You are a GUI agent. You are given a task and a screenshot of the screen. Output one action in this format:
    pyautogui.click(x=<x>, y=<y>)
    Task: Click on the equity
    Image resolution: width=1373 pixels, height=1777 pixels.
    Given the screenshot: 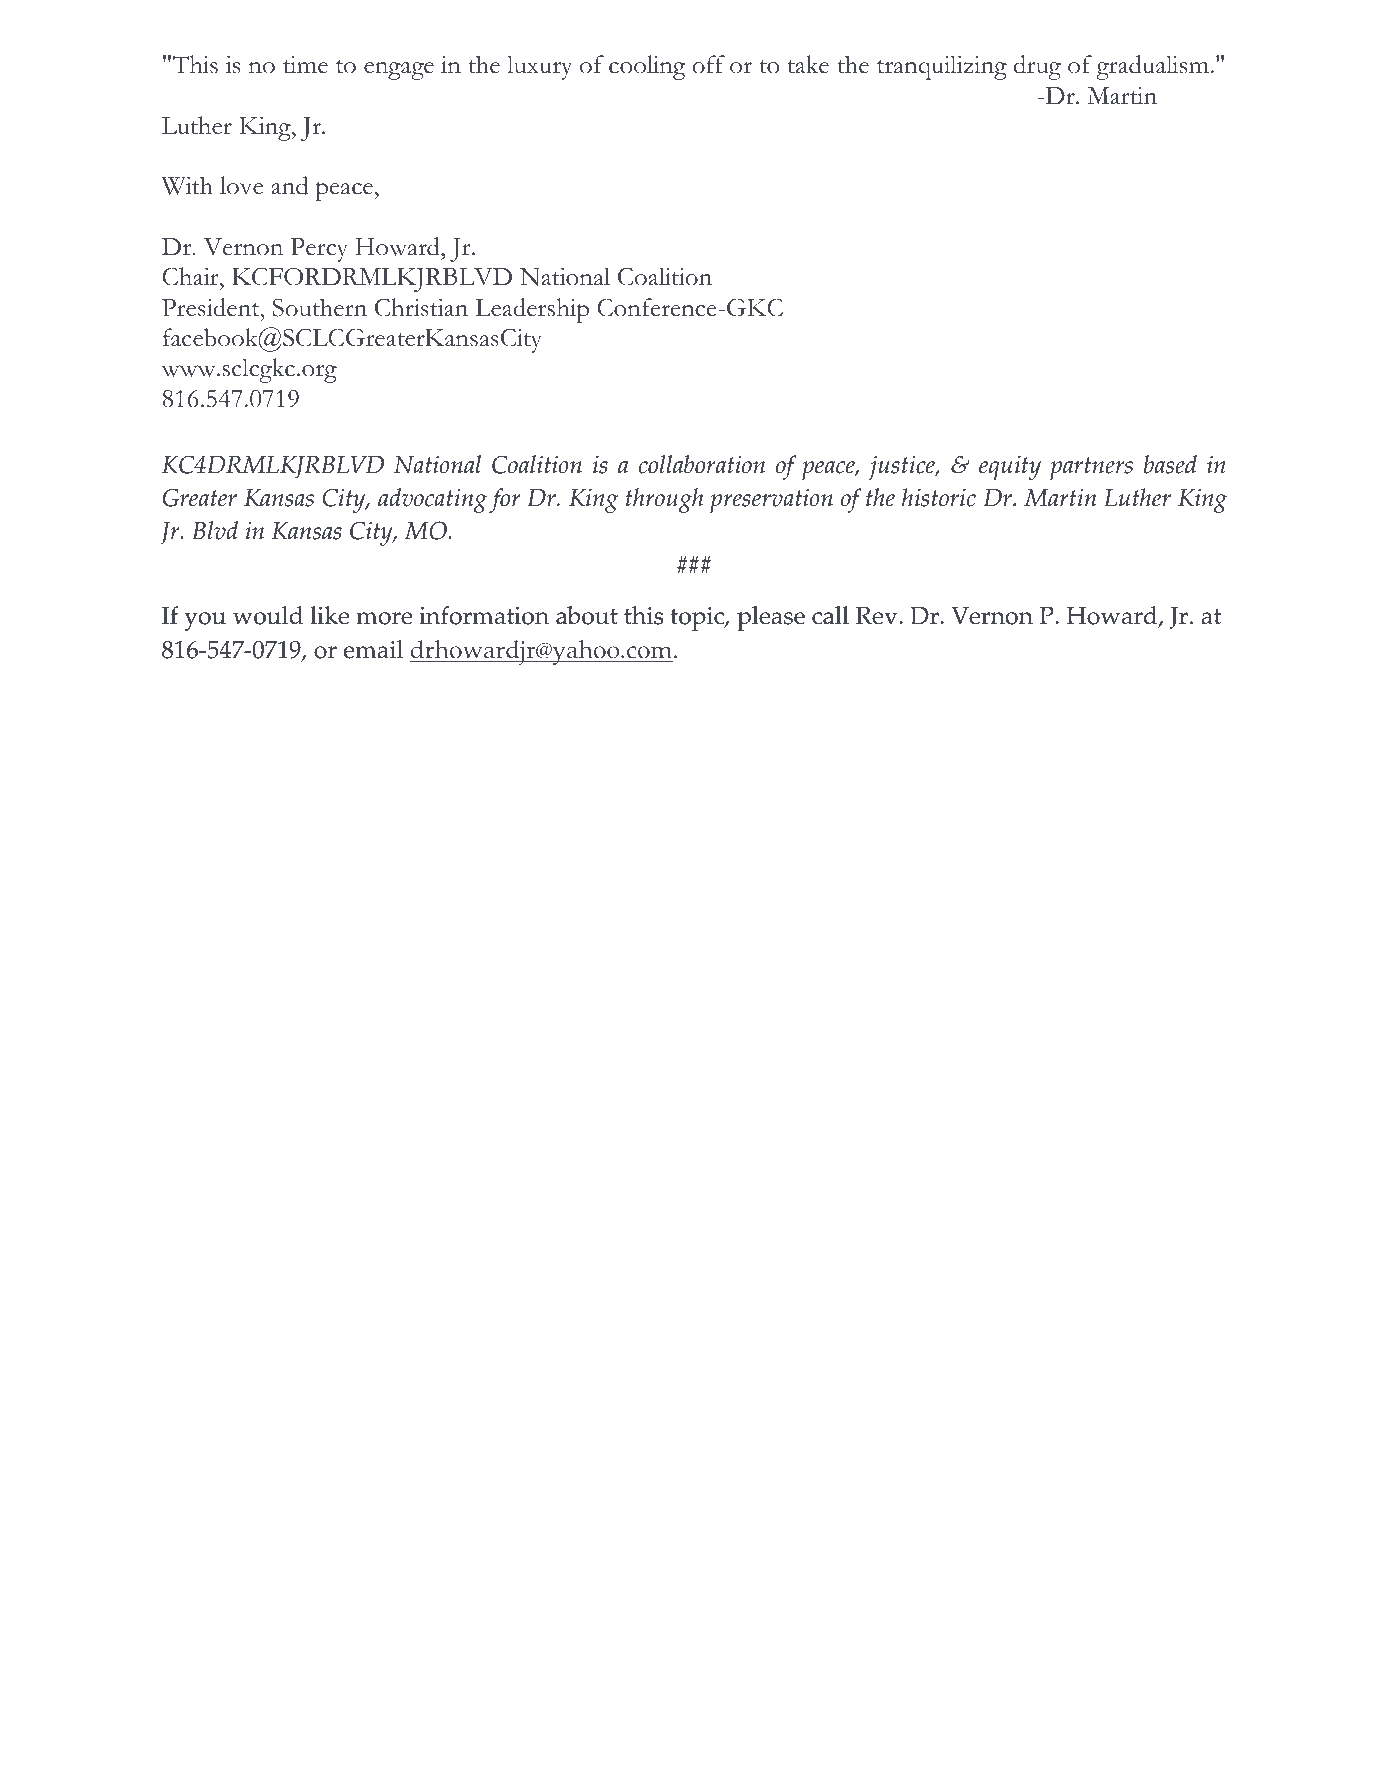 What is the action you would take?
    pyautogui.click(x=1010, y=467)
